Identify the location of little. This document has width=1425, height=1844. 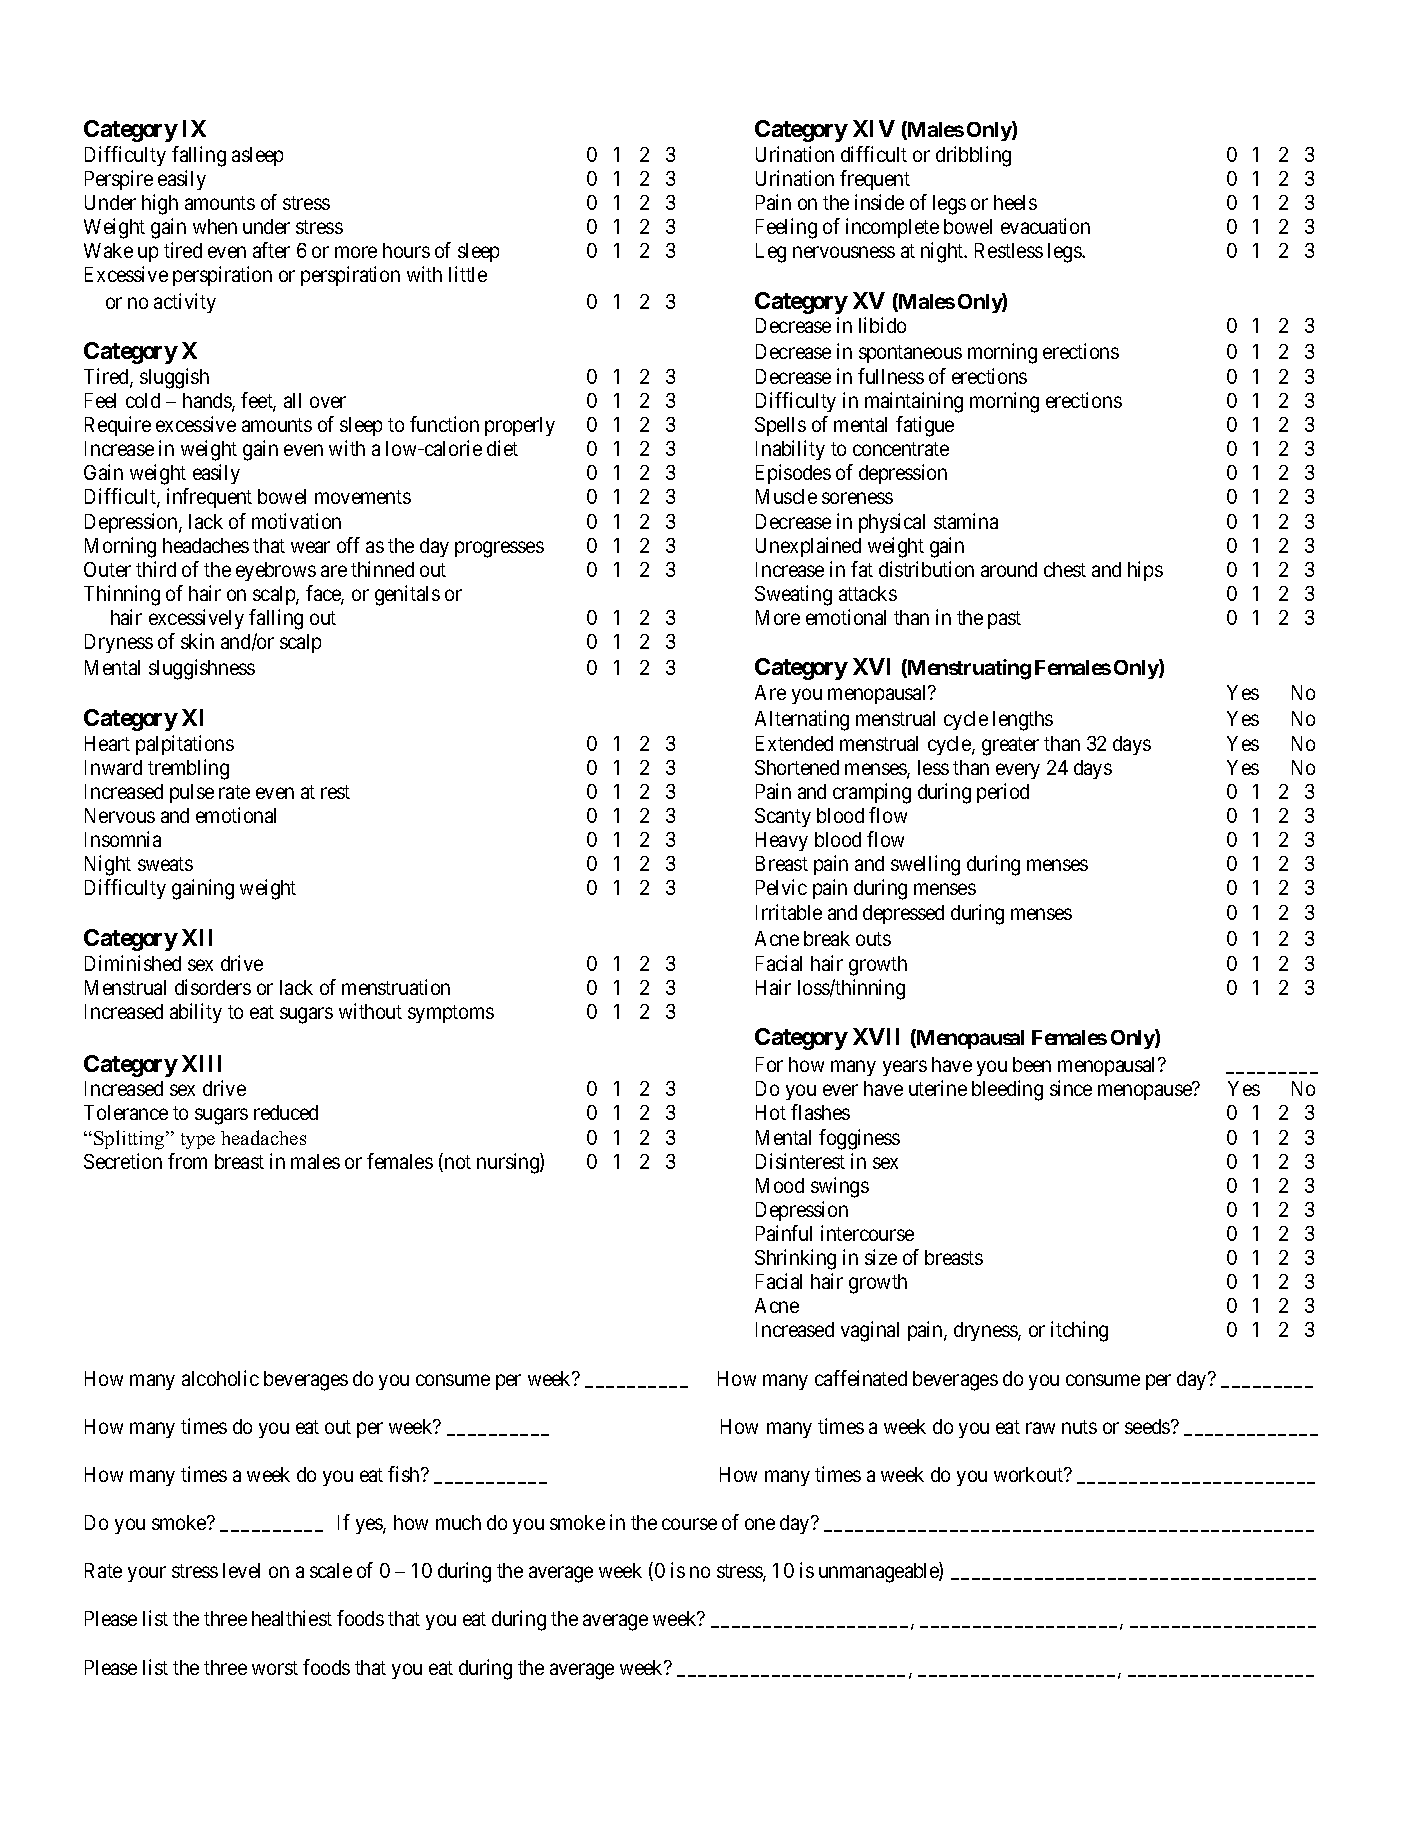
(468, 274).
